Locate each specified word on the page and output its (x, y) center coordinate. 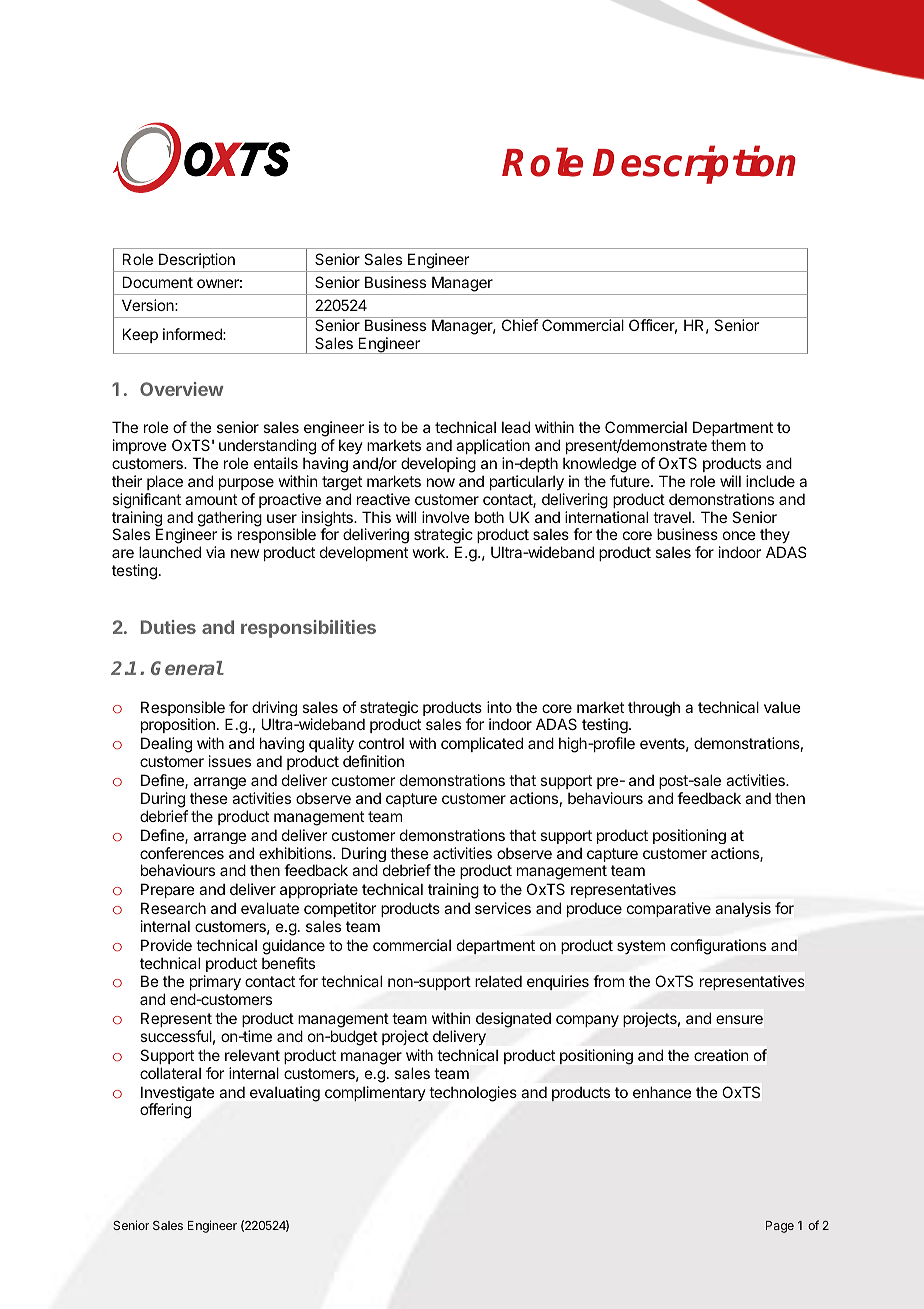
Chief (520, 325)
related (498, 981)
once (739, 535)
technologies (473, 1094)
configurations (718, 947)
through (654, 709)
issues (230, 761)
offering (165, 1111)
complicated (482, 744)
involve (446, 517)
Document (158, 282)
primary (215, 984)
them (728, 445)
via (215, 552)
